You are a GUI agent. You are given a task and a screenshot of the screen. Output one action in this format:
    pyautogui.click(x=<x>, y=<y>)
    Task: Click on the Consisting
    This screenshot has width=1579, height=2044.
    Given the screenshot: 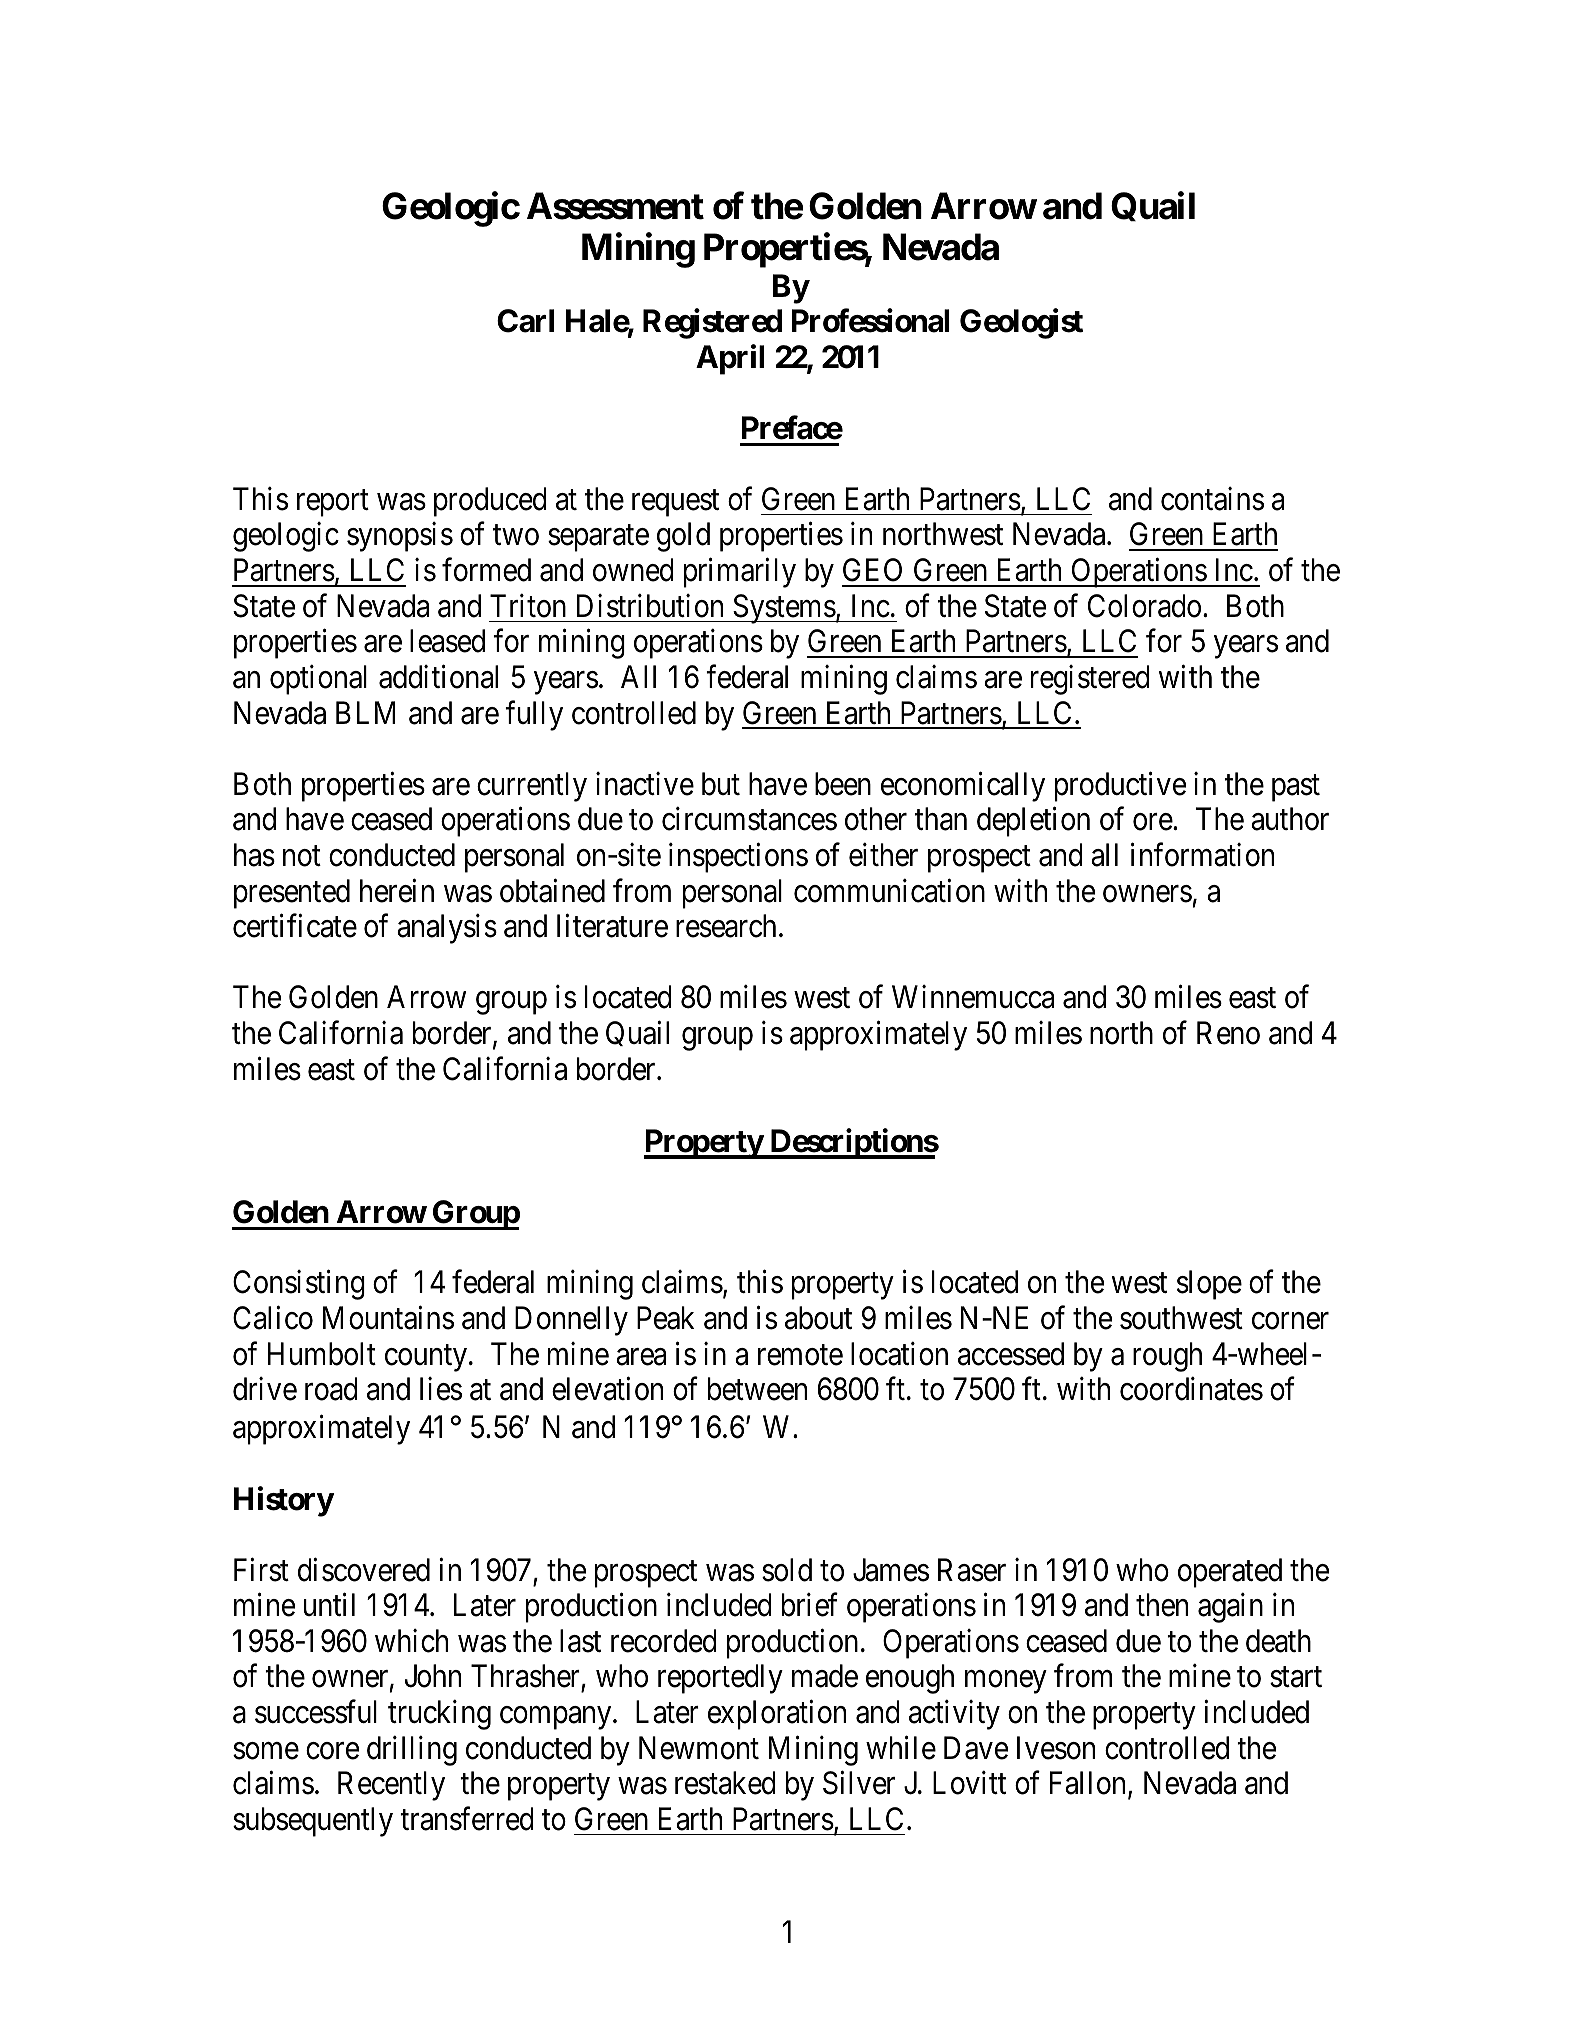 What is the action you would take?
    pyautogui.click(x=299, y=1285)
